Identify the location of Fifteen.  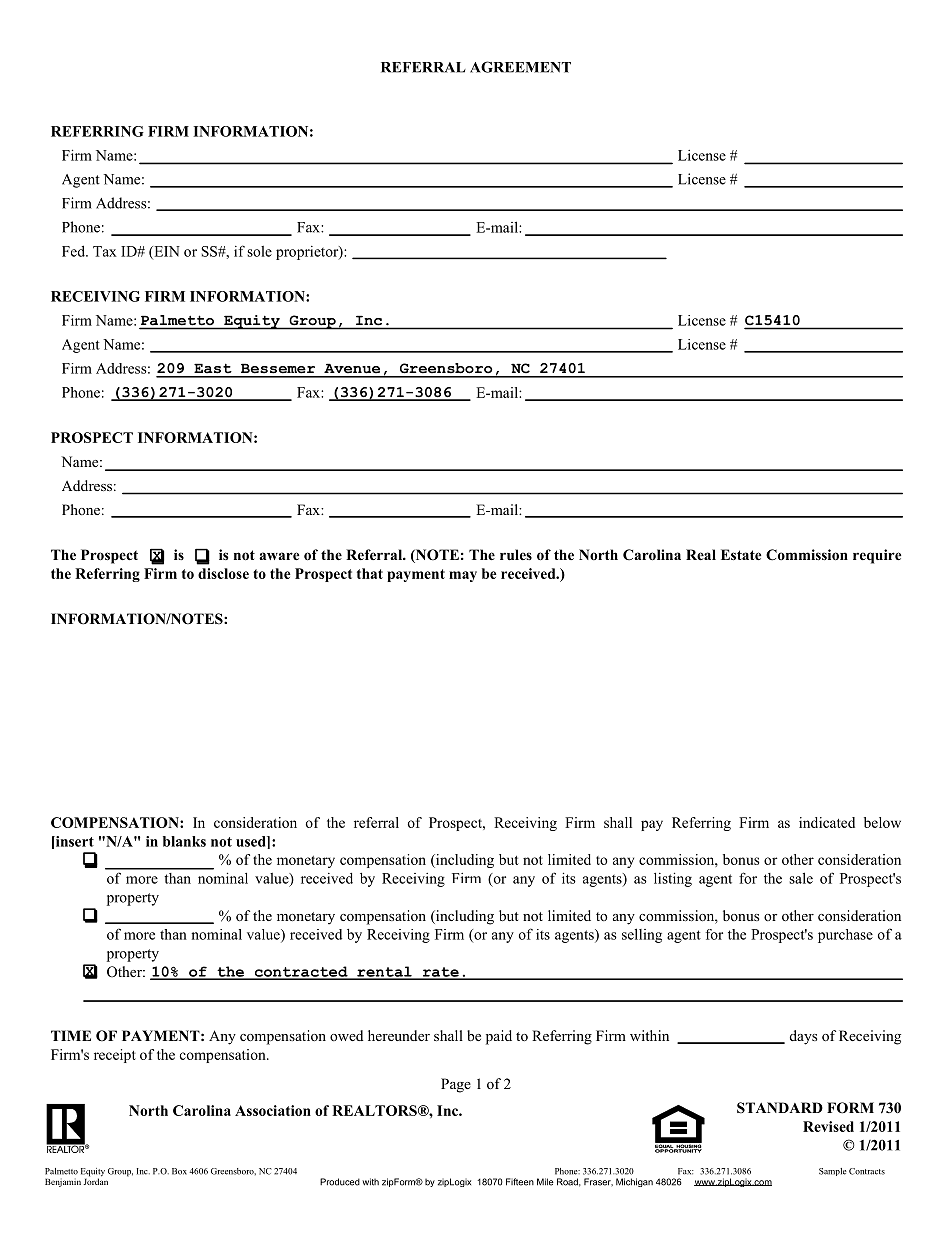
(520, 1182).
